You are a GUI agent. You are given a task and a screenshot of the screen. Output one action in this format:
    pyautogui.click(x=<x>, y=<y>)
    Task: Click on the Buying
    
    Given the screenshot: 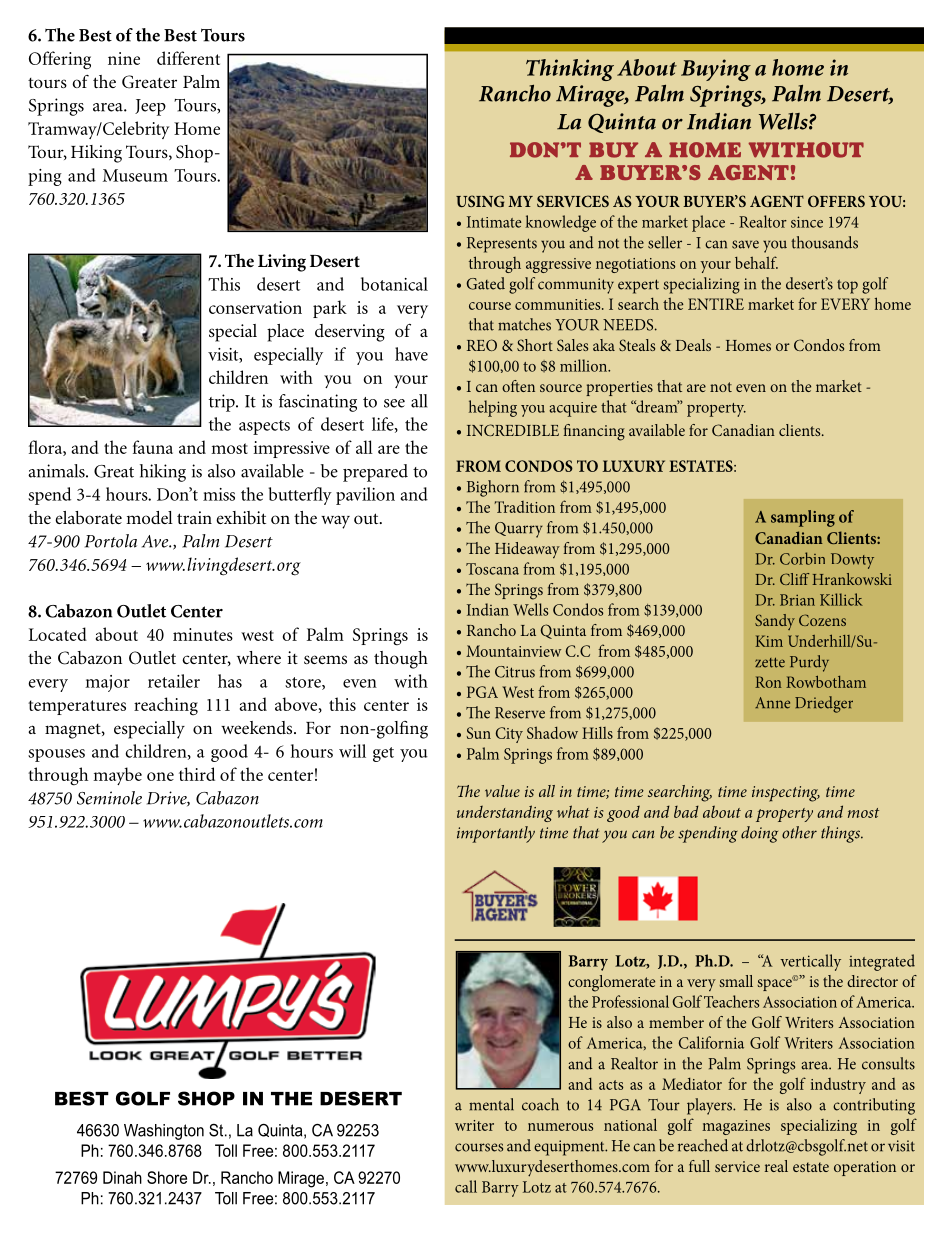 What is the action you would take?
    pyautogui.click(x=716, y=70)
